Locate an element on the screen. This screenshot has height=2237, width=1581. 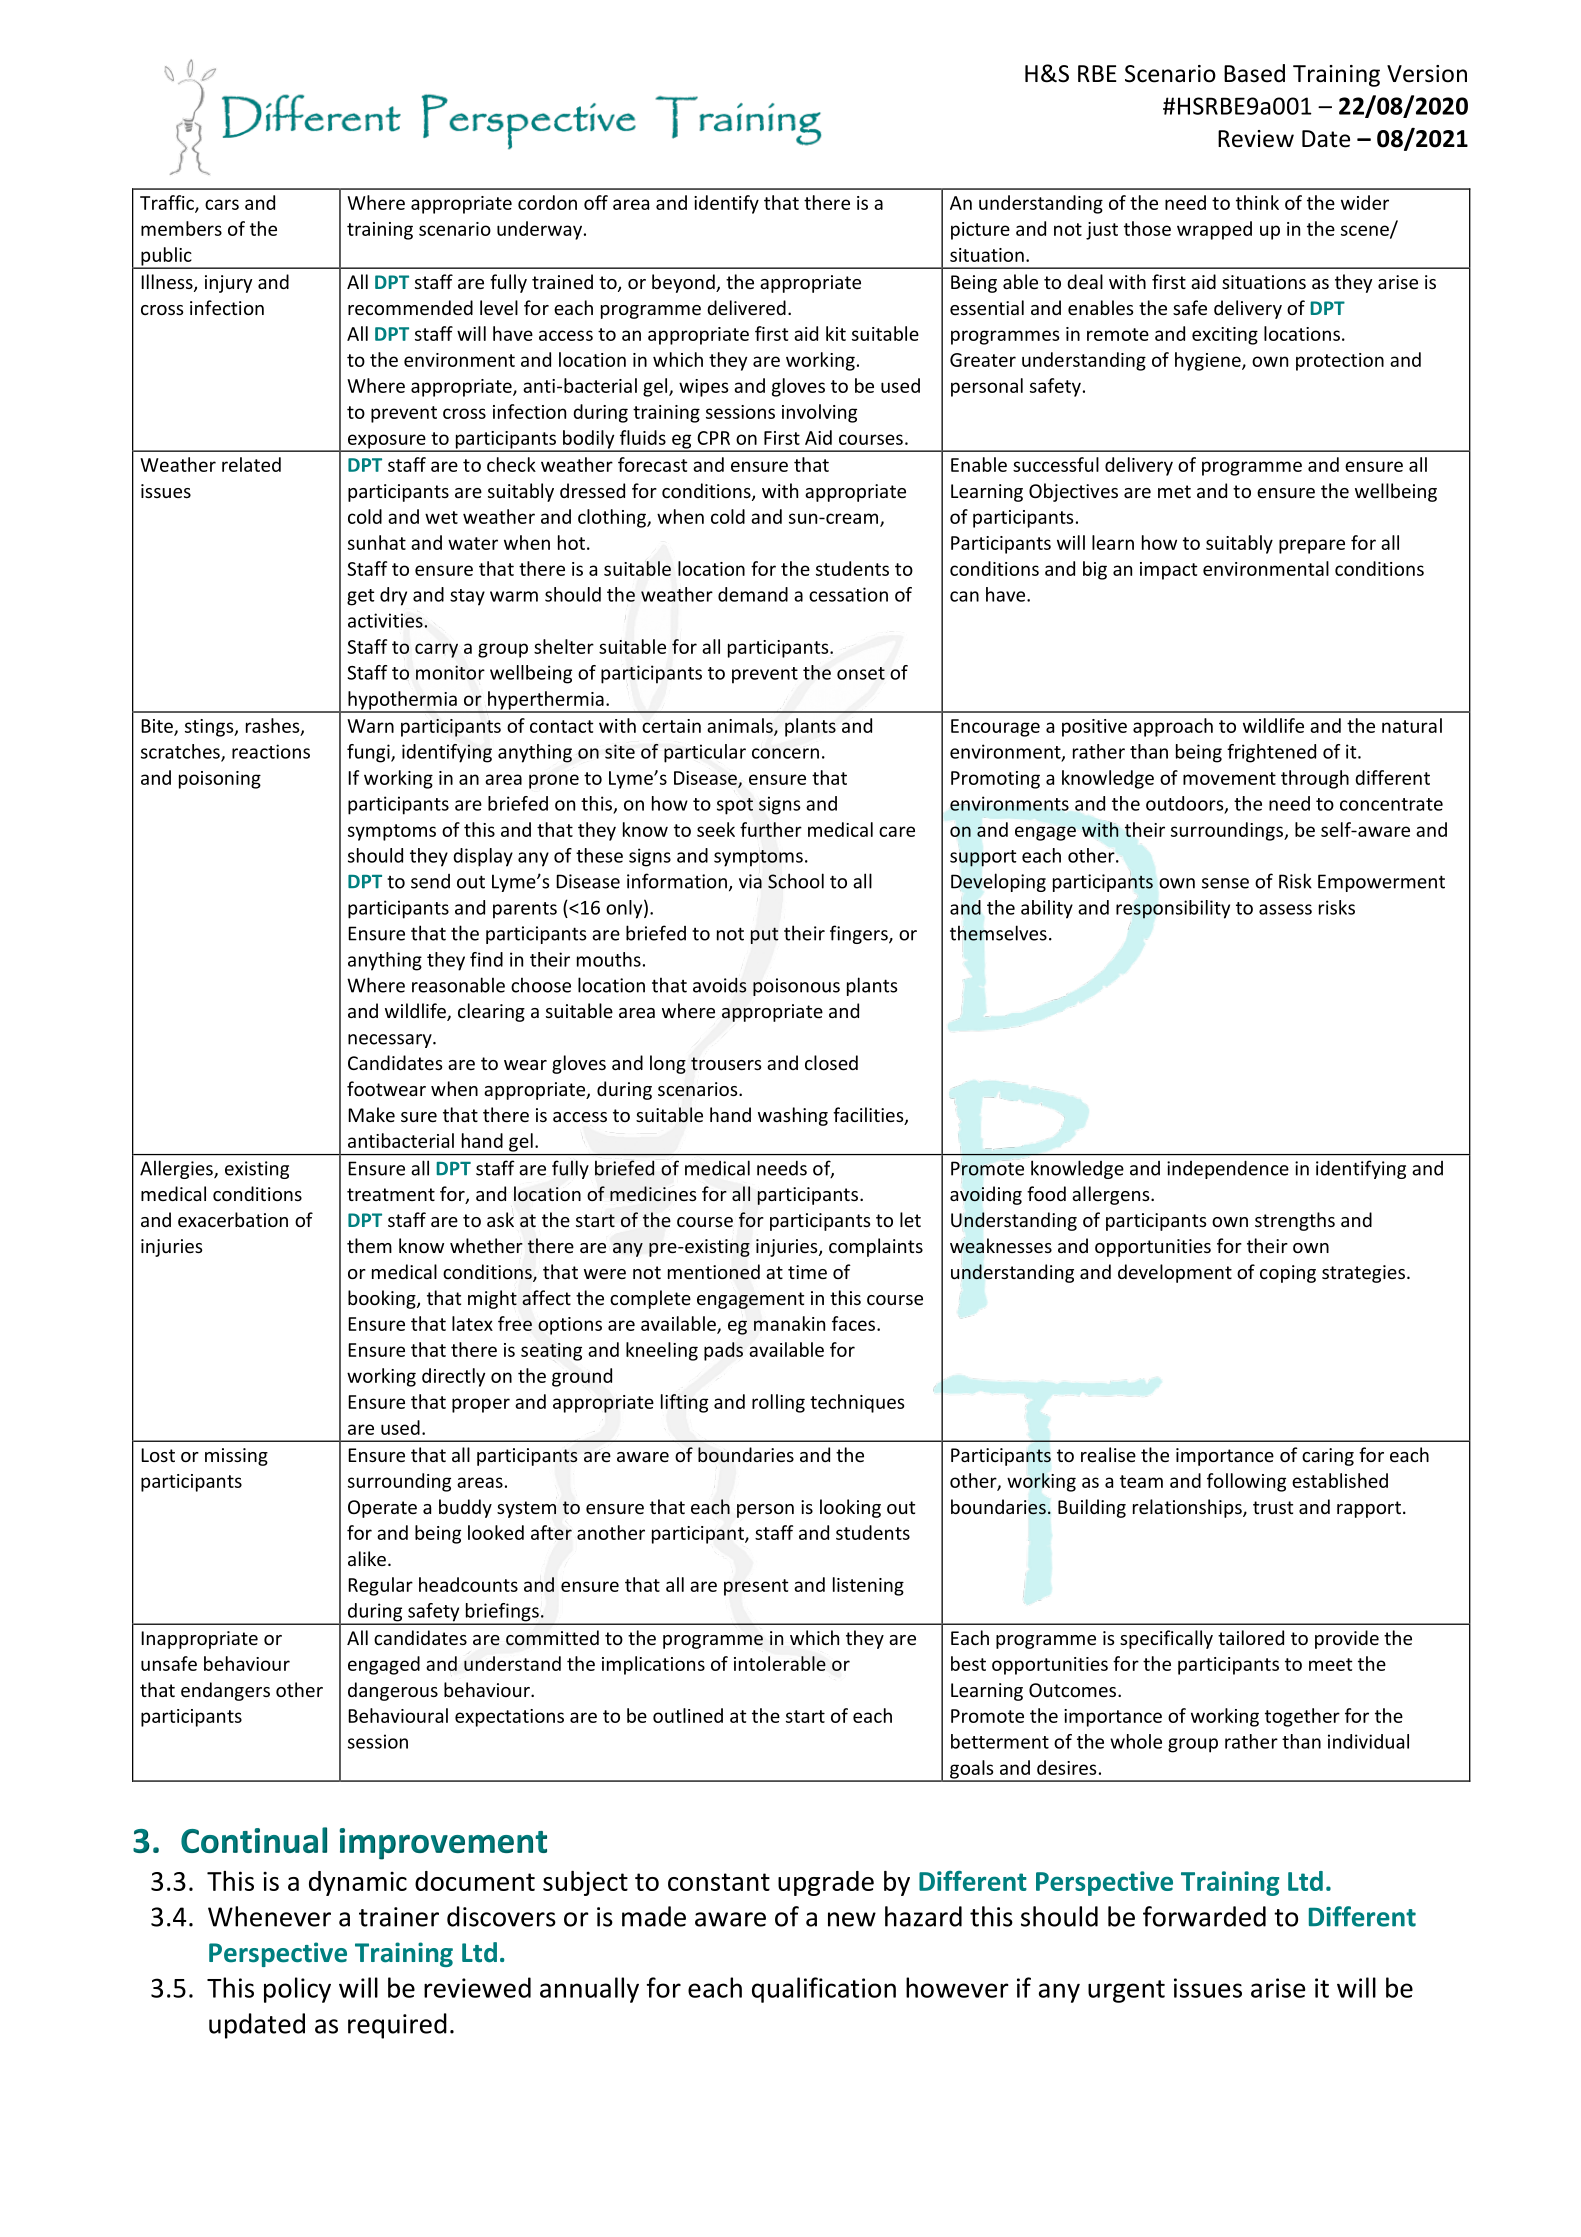
policy is located at coordinates (297, 1990).
